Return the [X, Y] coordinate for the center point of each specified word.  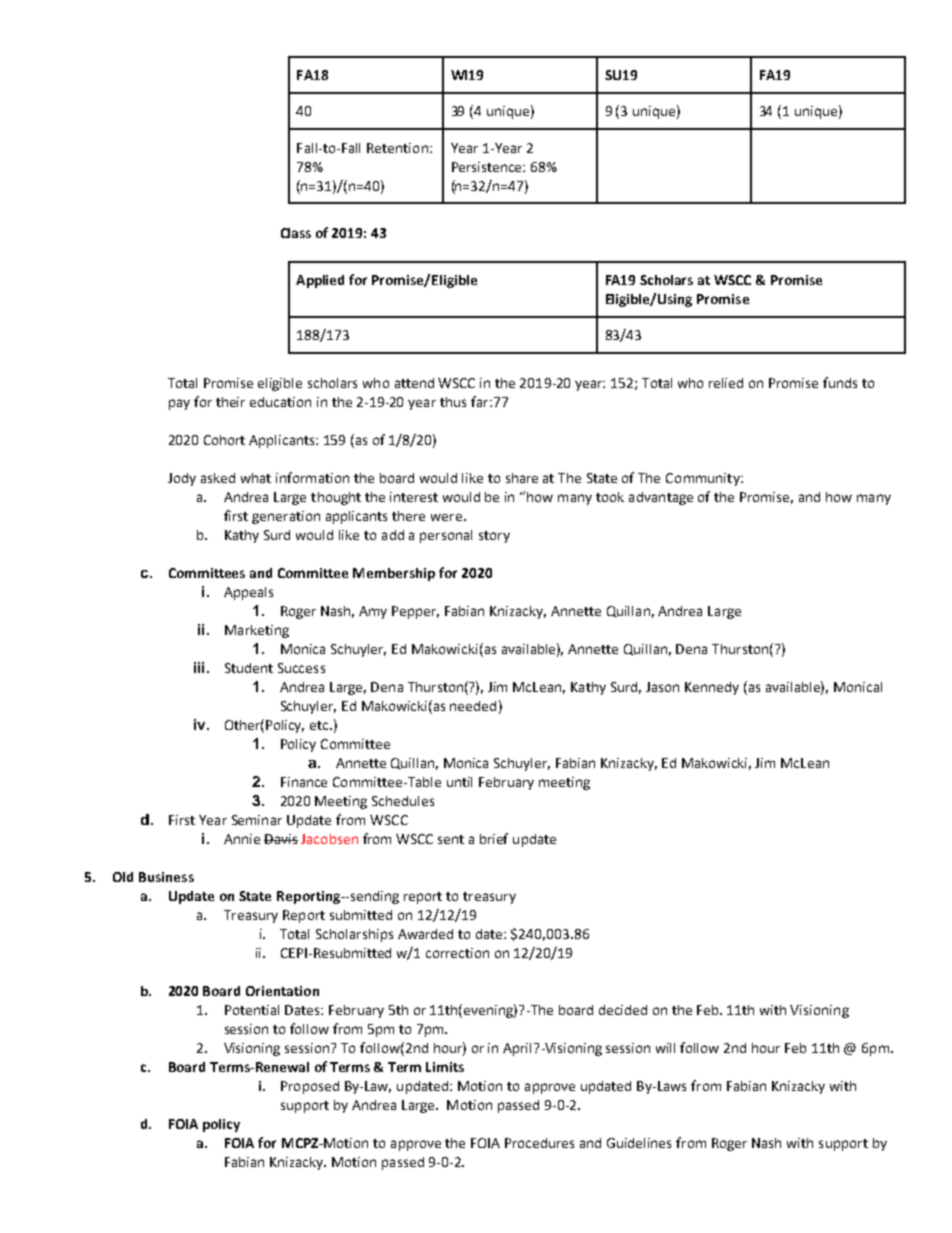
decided [623, 1010]
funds [840, 382]
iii [199, 667]
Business [166, 877]
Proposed [310, 1087]
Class [296, 233]
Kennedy [712, 688]
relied [726, 383]
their [230, 402]
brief [494, 838]
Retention [397, 148]
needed [473, 706]
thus [453, 402]
